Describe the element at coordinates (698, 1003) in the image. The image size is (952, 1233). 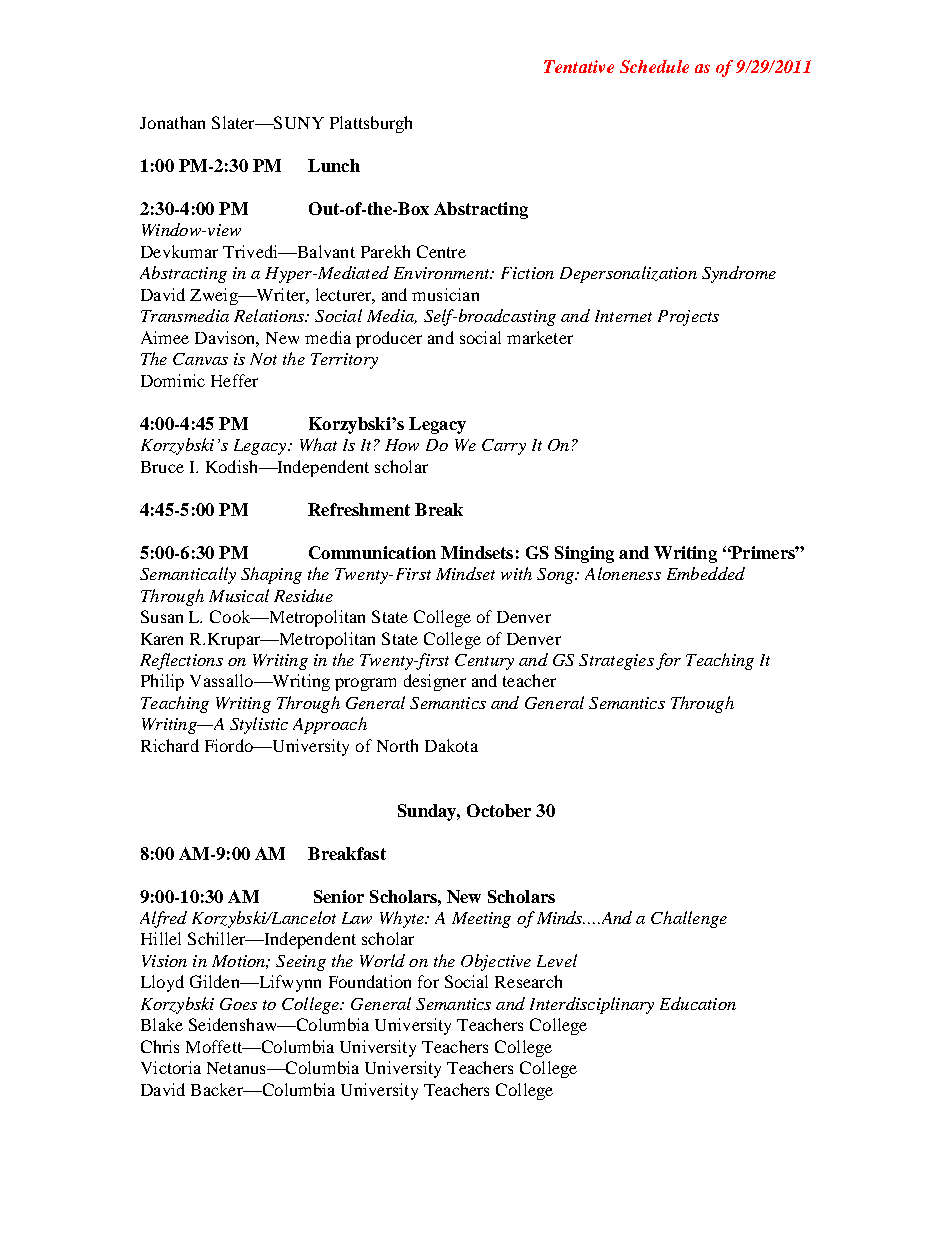
I see `Education` at that location.
